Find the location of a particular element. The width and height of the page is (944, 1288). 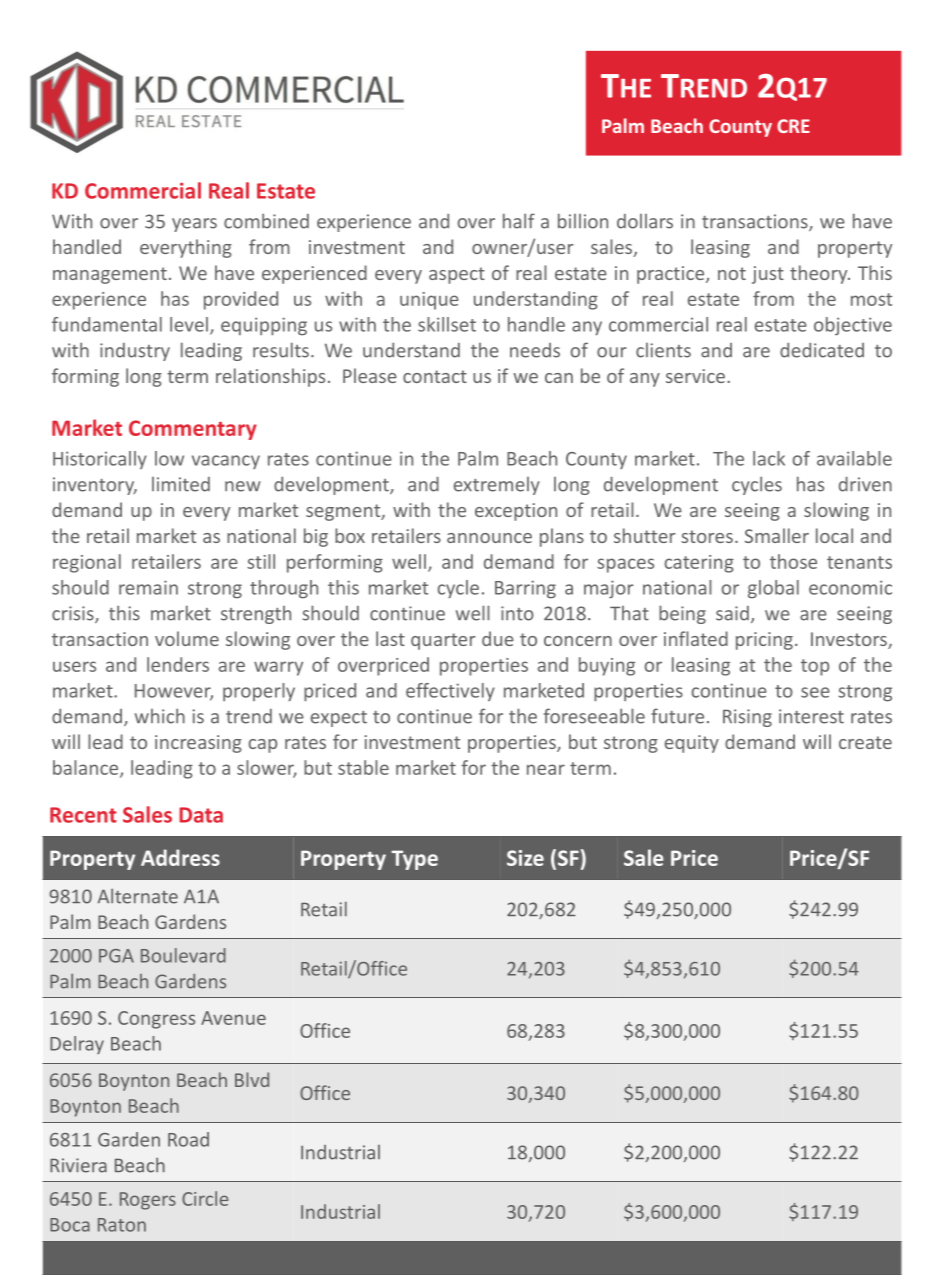

announce is located at coordinates (489, 538).
